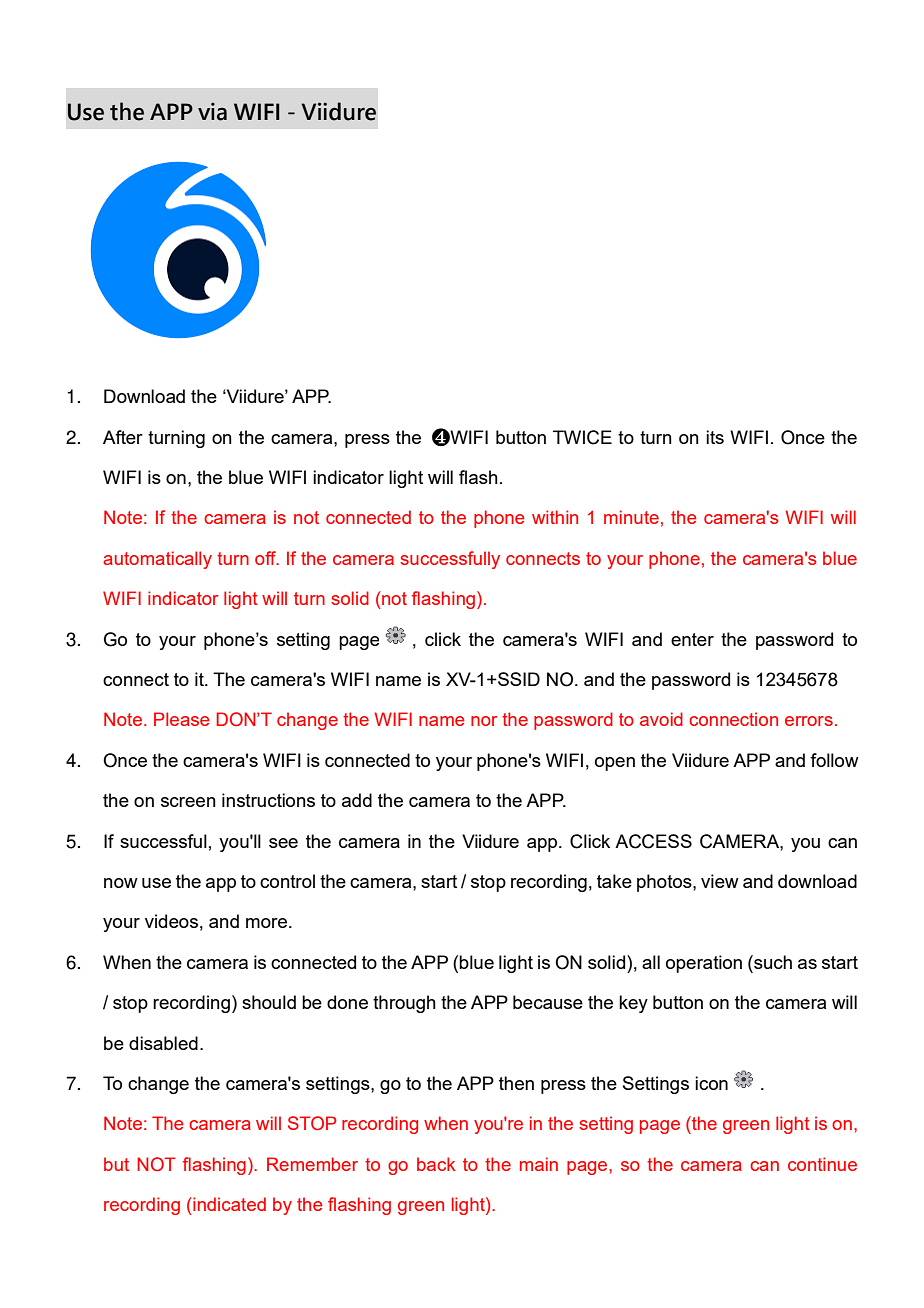  I want to click on via, so click(212, 111).
